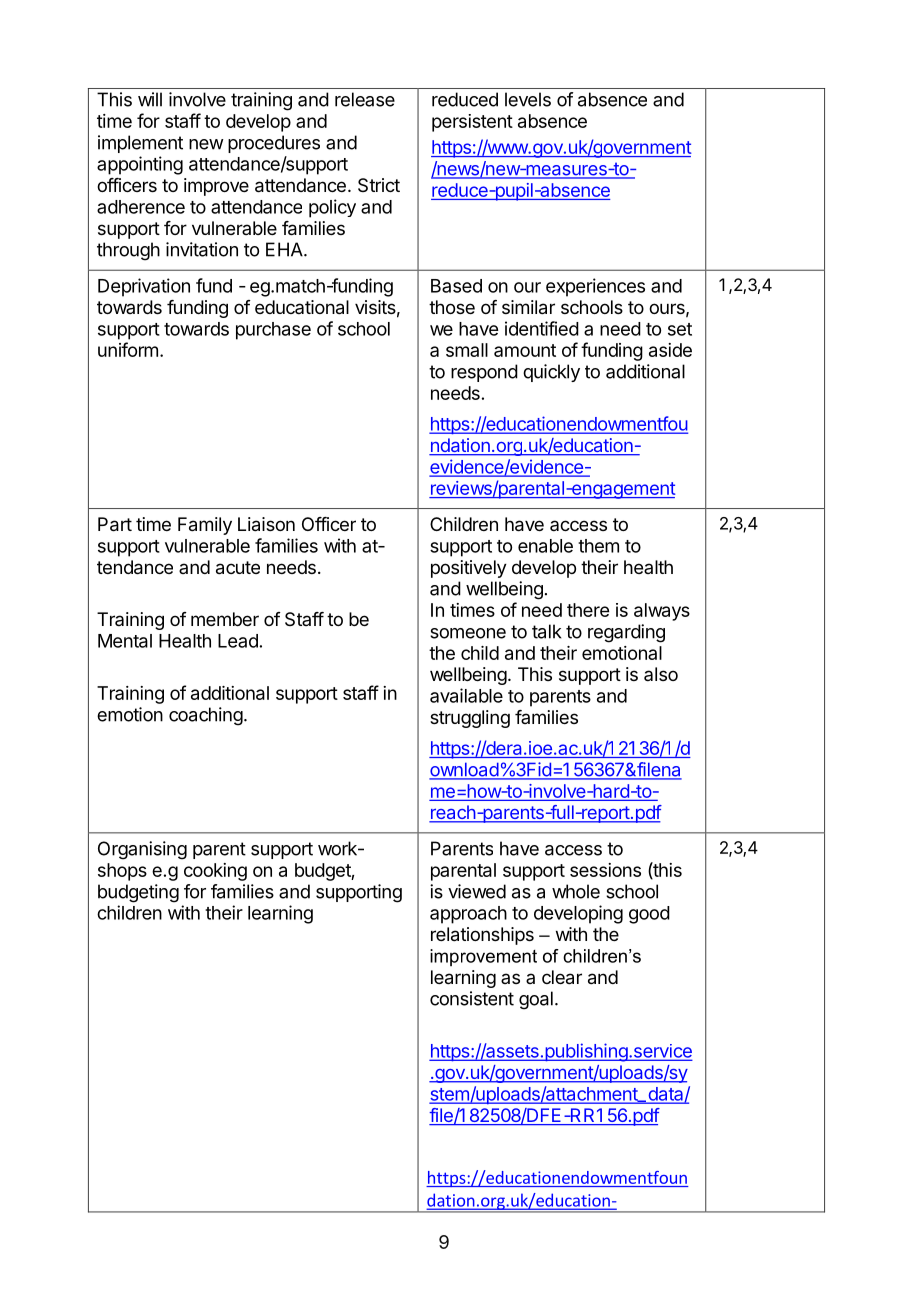 This screenshot has width=924, height=1308. I want to click on levels, so click(528, 99).
